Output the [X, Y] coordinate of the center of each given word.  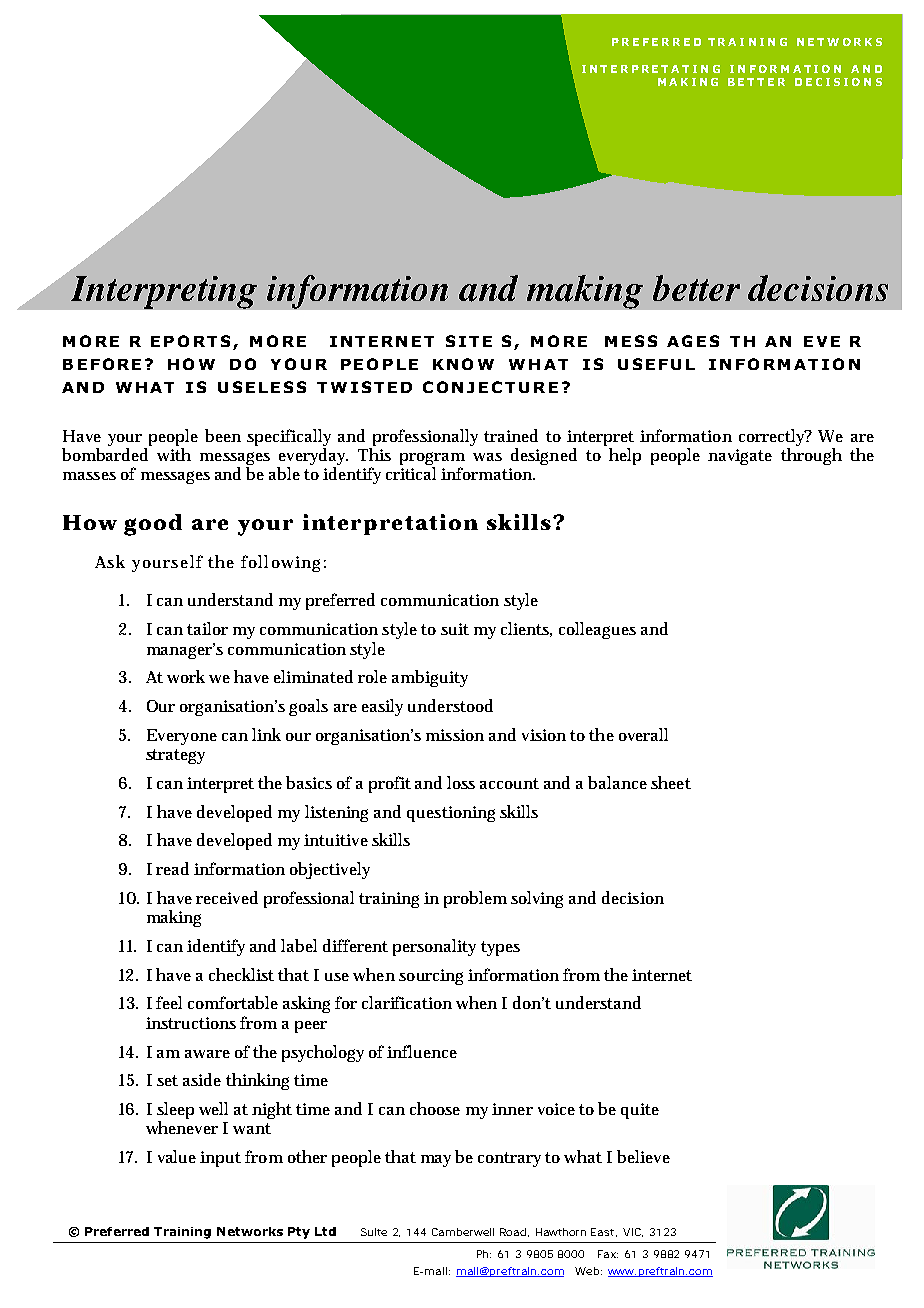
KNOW [463, 364]
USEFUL [656, 364]
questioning [451, 814]
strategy [175, 756]
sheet [671, 782]
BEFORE [102, 364]
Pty [299, 1233]
